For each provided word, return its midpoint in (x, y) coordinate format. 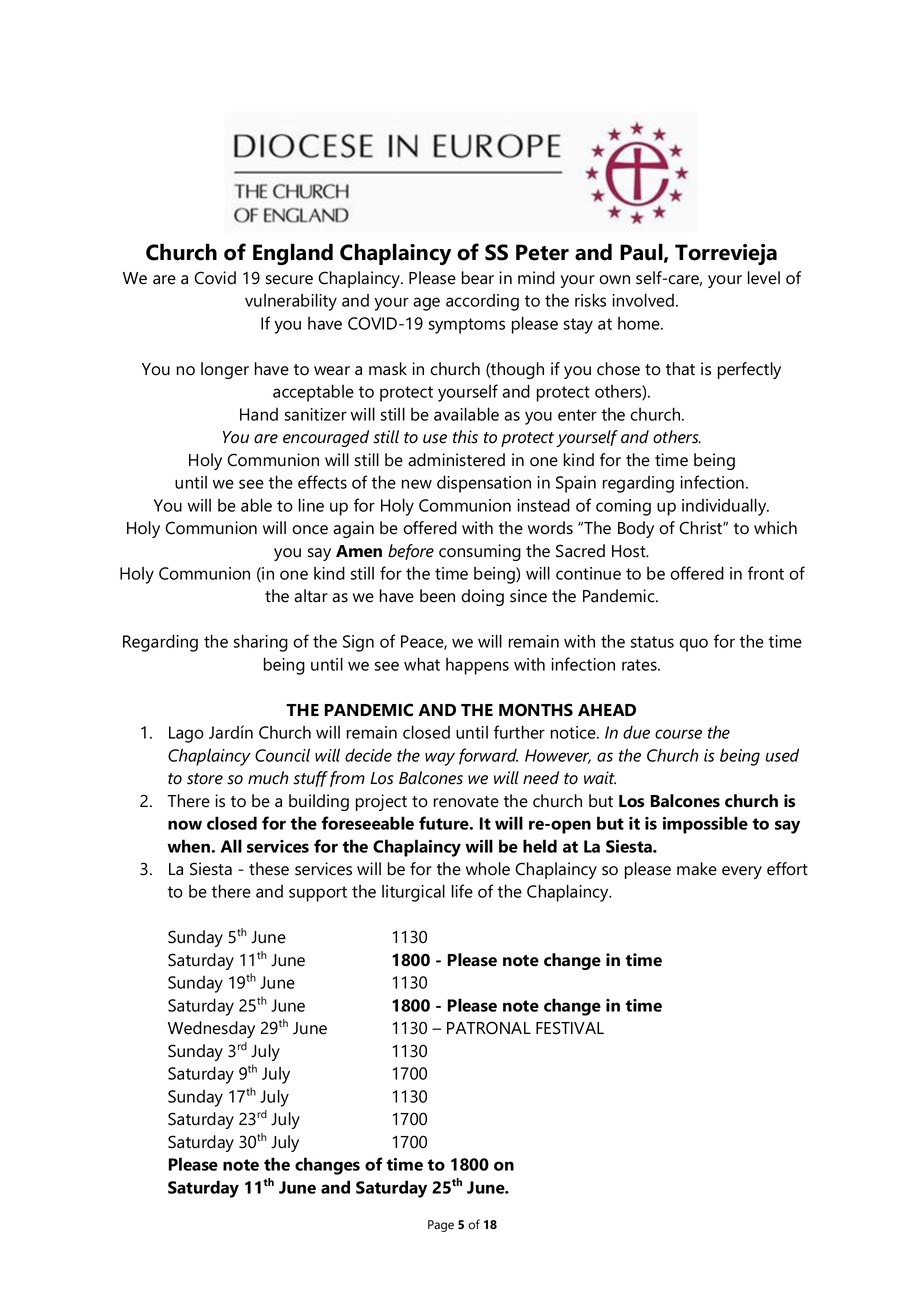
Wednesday (211, 1029)
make (697, 869)
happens (477, 666)
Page (441, 1226)
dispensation (484, 484)
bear (478, 278)
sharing (261, 643)
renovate (466, 802)
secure (289, 280)
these (269, 869)
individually (725, 507)
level (764, 278)
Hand (259, 414)
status (652, 642)
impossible (705, 825)
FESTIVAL (570, 1028)
